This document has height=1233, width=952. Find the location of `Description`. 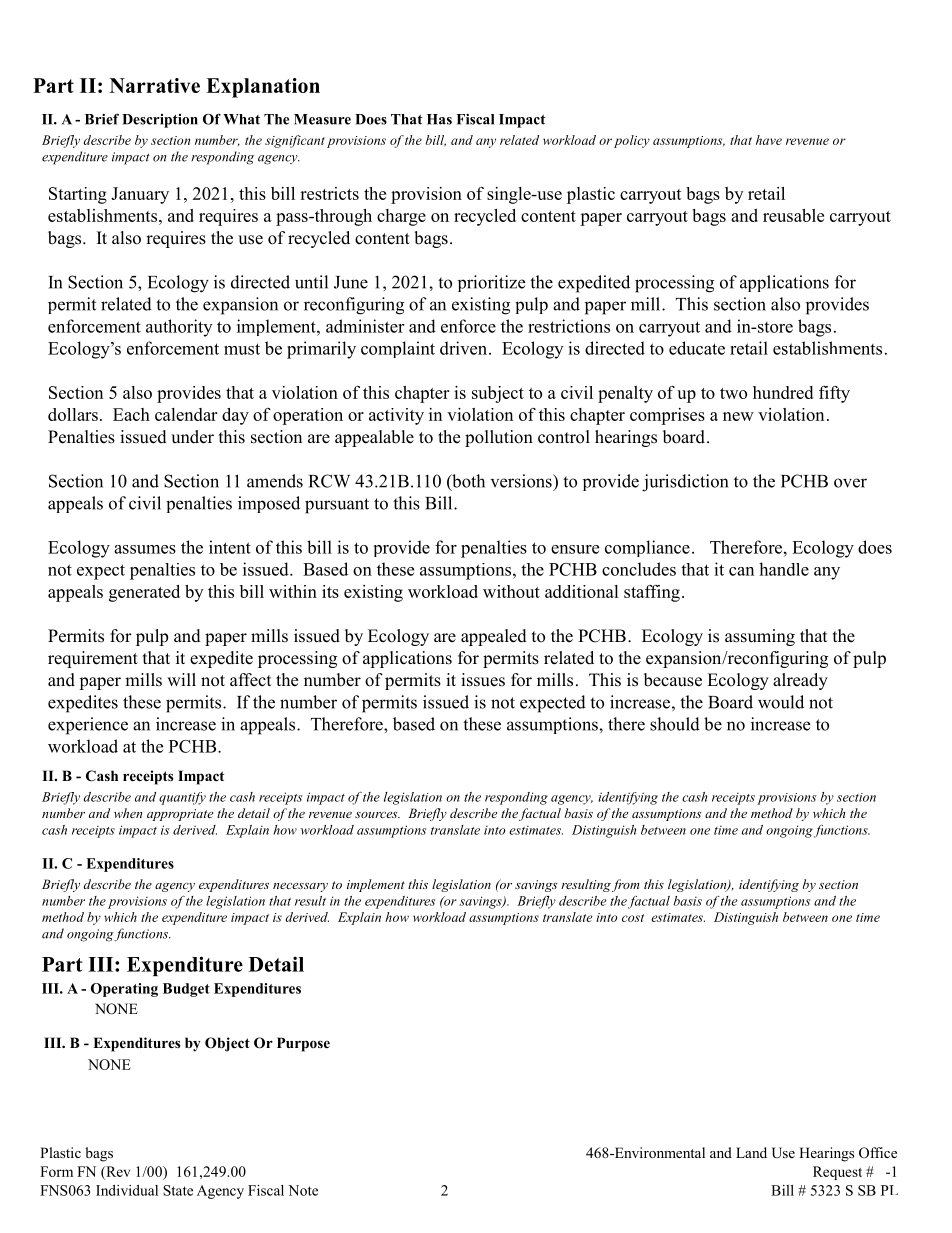

Description is located at coordinates (160, 121).
